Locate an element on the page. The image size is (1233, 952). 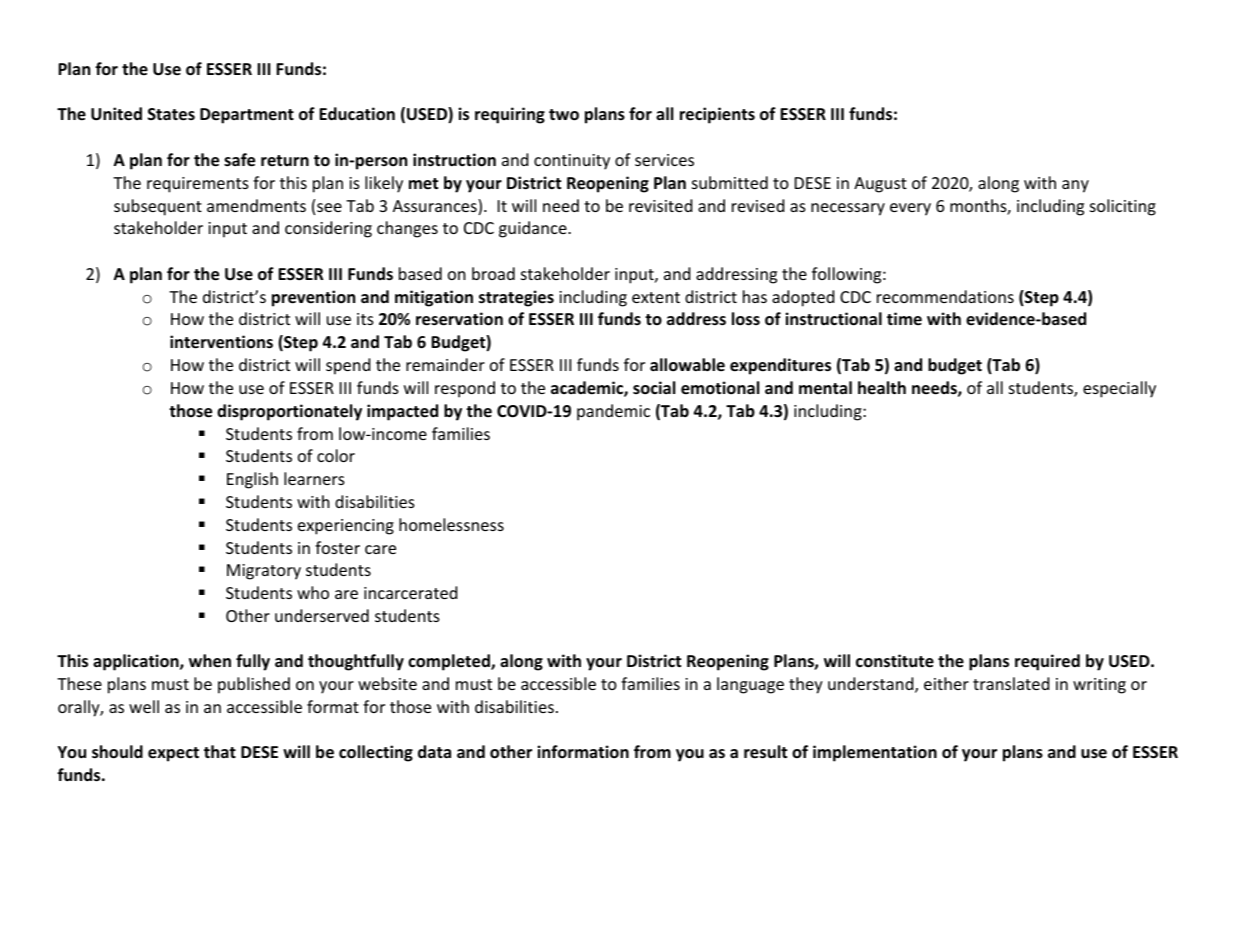
result is located at coordinates (765, 752).
